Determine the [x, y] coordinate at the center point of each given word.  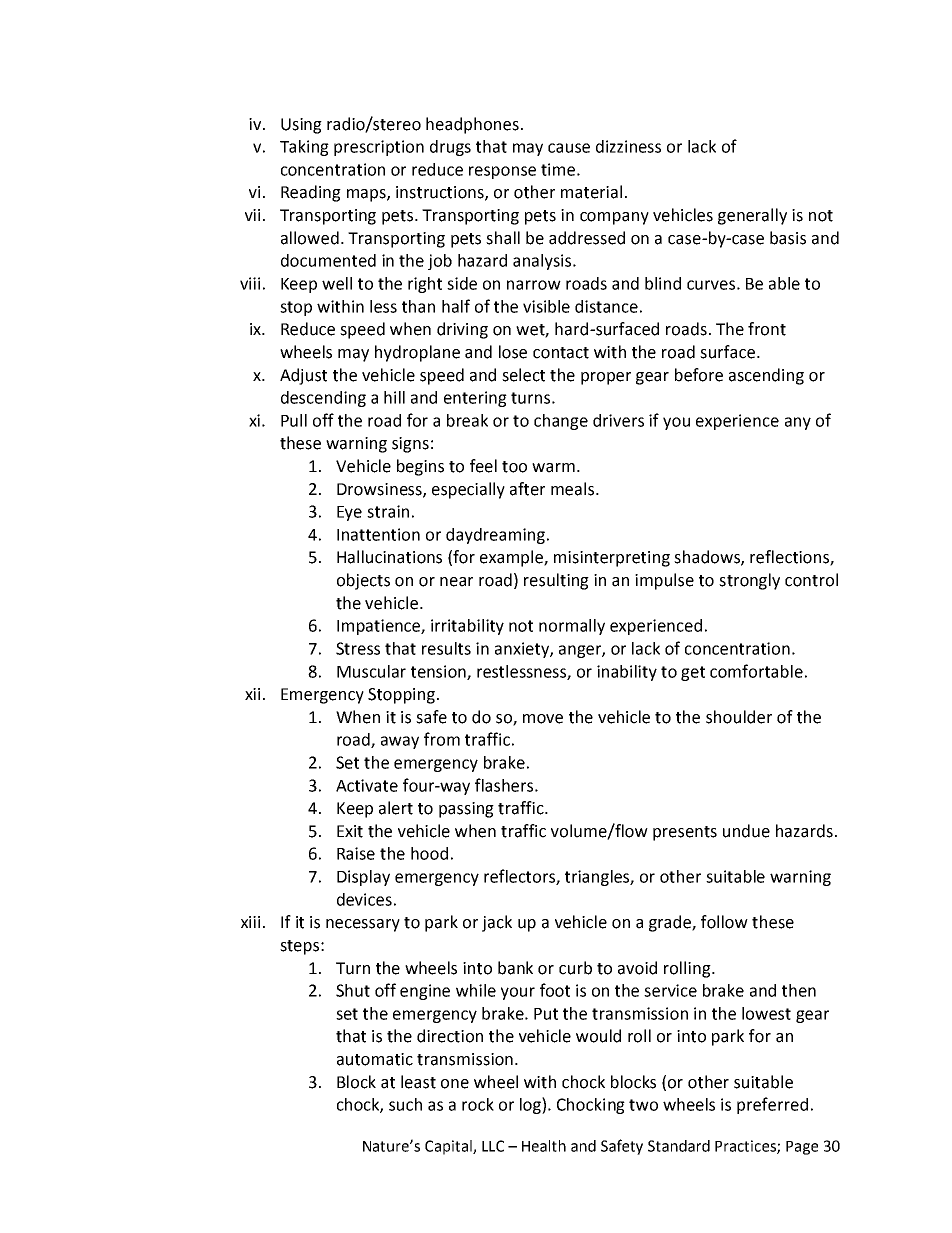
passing [466, 810]
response [502, 172]
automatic [375, 1059]
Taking [304, 148]
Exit [350, 831]
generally [752, 216]
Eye [349, 513]
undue [746, 831]
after [527, 489]
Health [544, 1146]
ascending [766, 376]
